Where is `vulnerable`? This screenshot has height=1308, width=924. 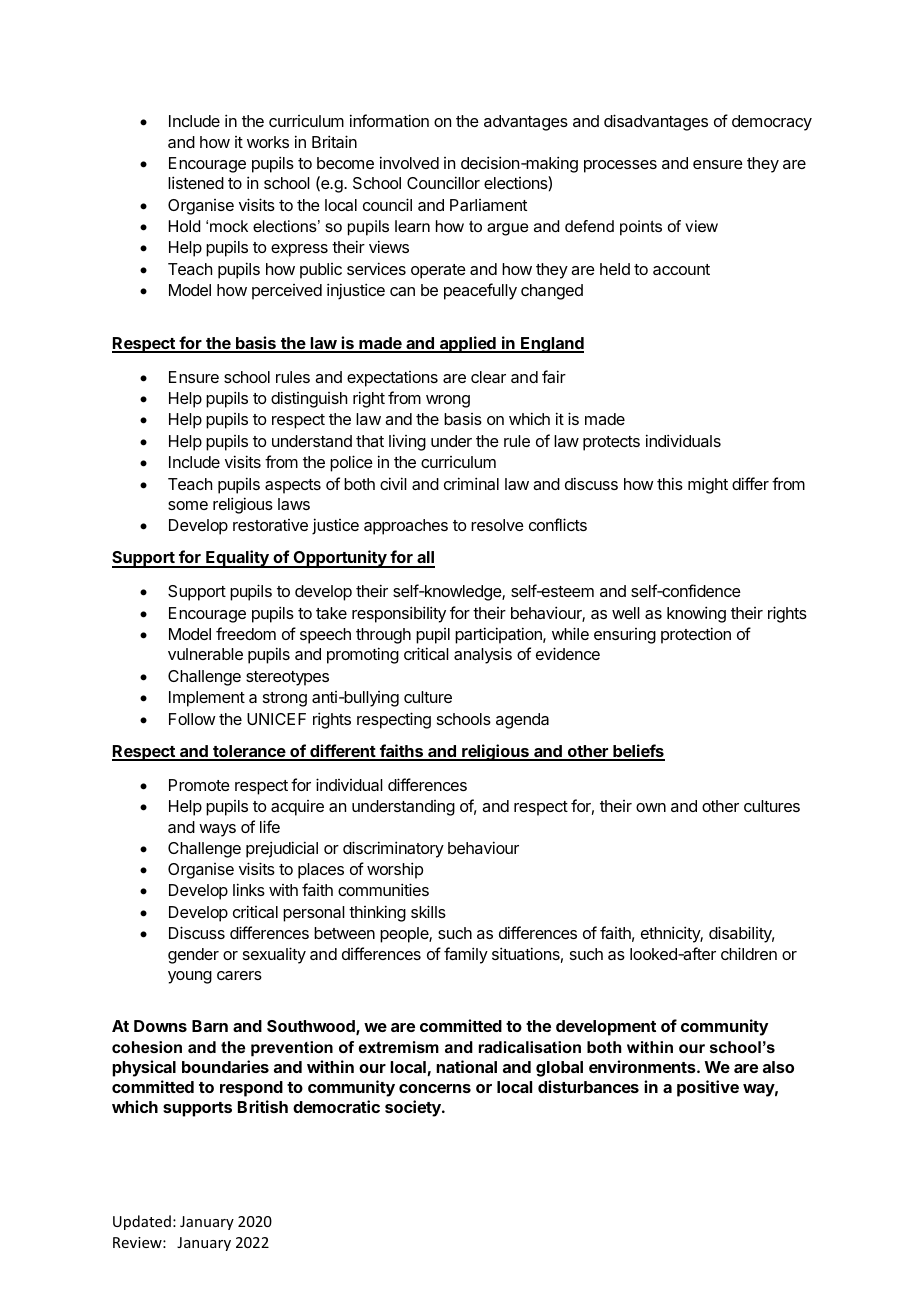 vulnerable is located at coordinates (205, 654).
